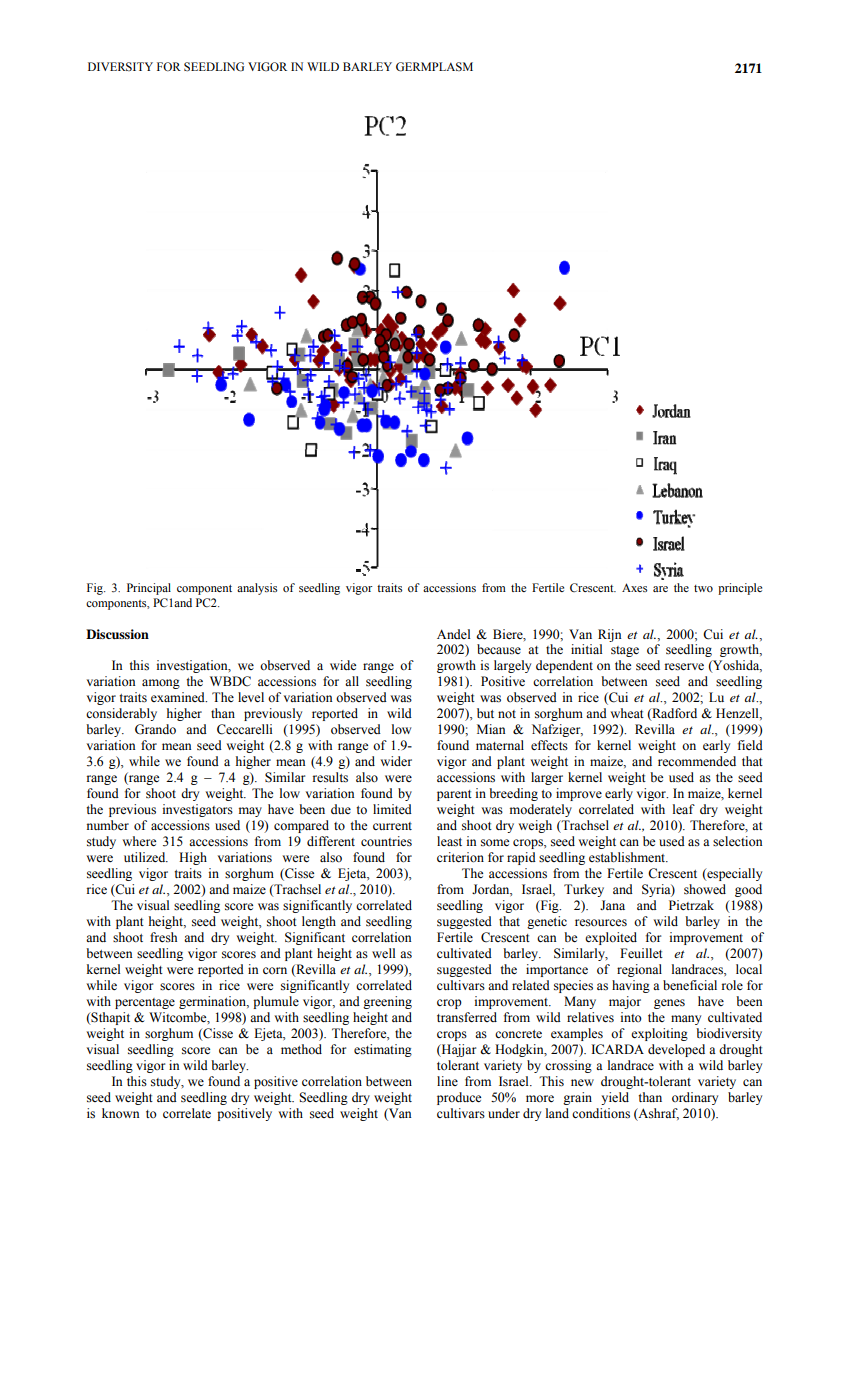 This screenshot has width=849, height=1400. I want to click on recommended, so click(697, 761).
